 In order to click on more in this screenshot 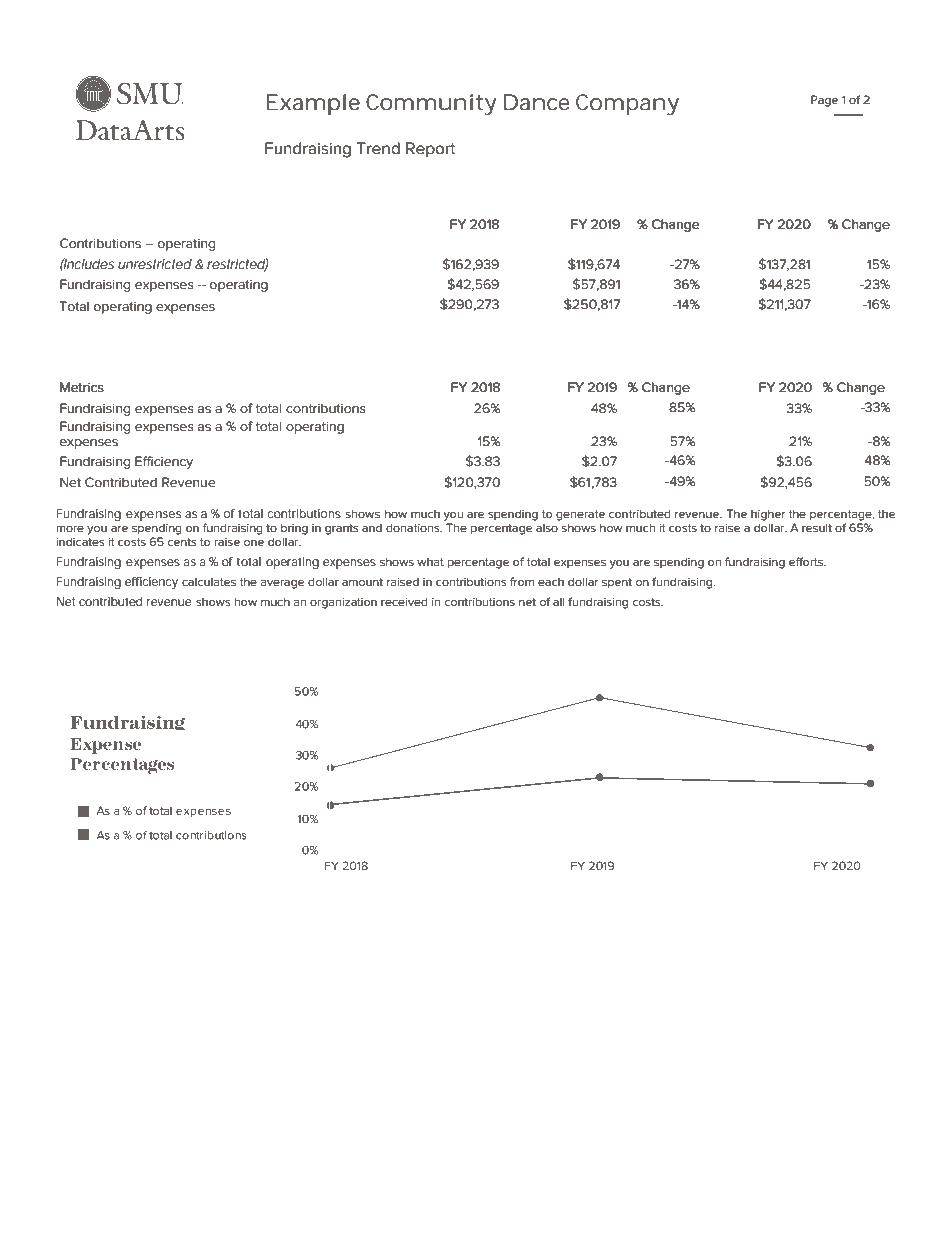, I will do `click(70, 529)`.
